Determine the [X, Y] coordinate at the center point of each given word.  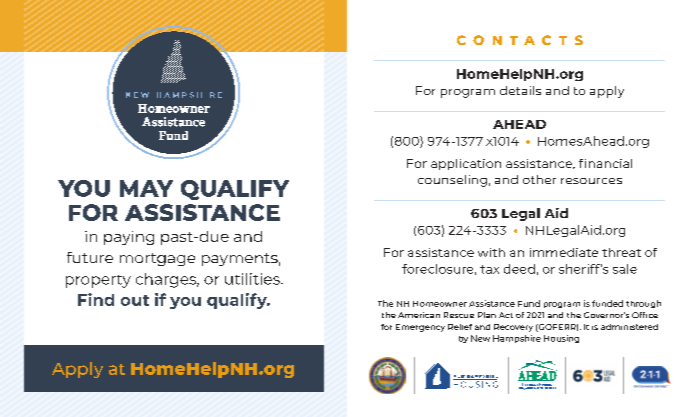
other [539, 179]
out [135, 300]
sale [625, 269]
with [491, 252]
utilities [253, 279]
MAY [146, 188]
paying [129, 238]
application [466, 164]
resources [591, 181]
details [520, 90]
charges [167, 280]
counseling [452, 181]
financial [605, 163]
